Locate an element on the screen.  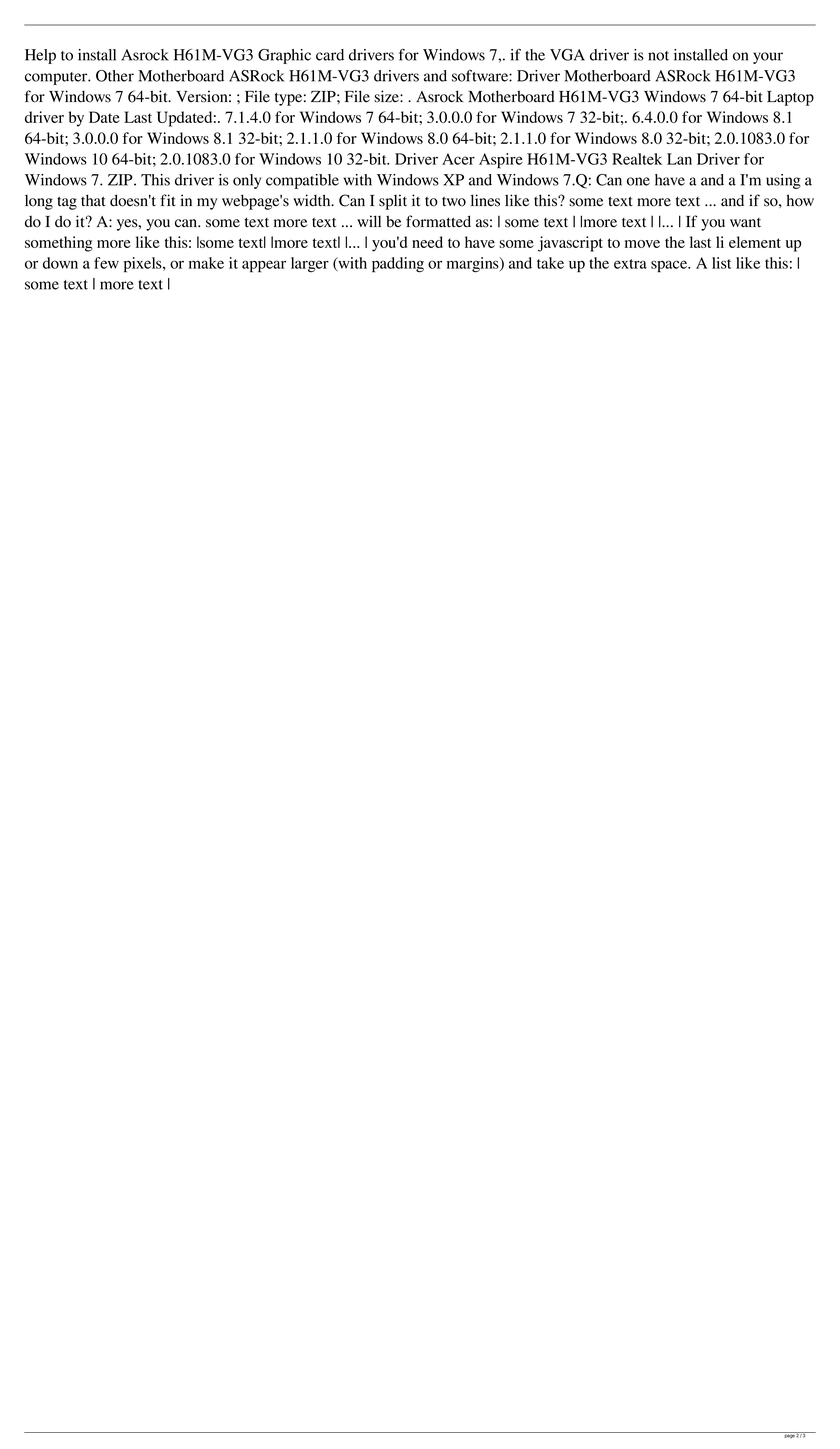
Graphic is located at coordinates (284, 56).
